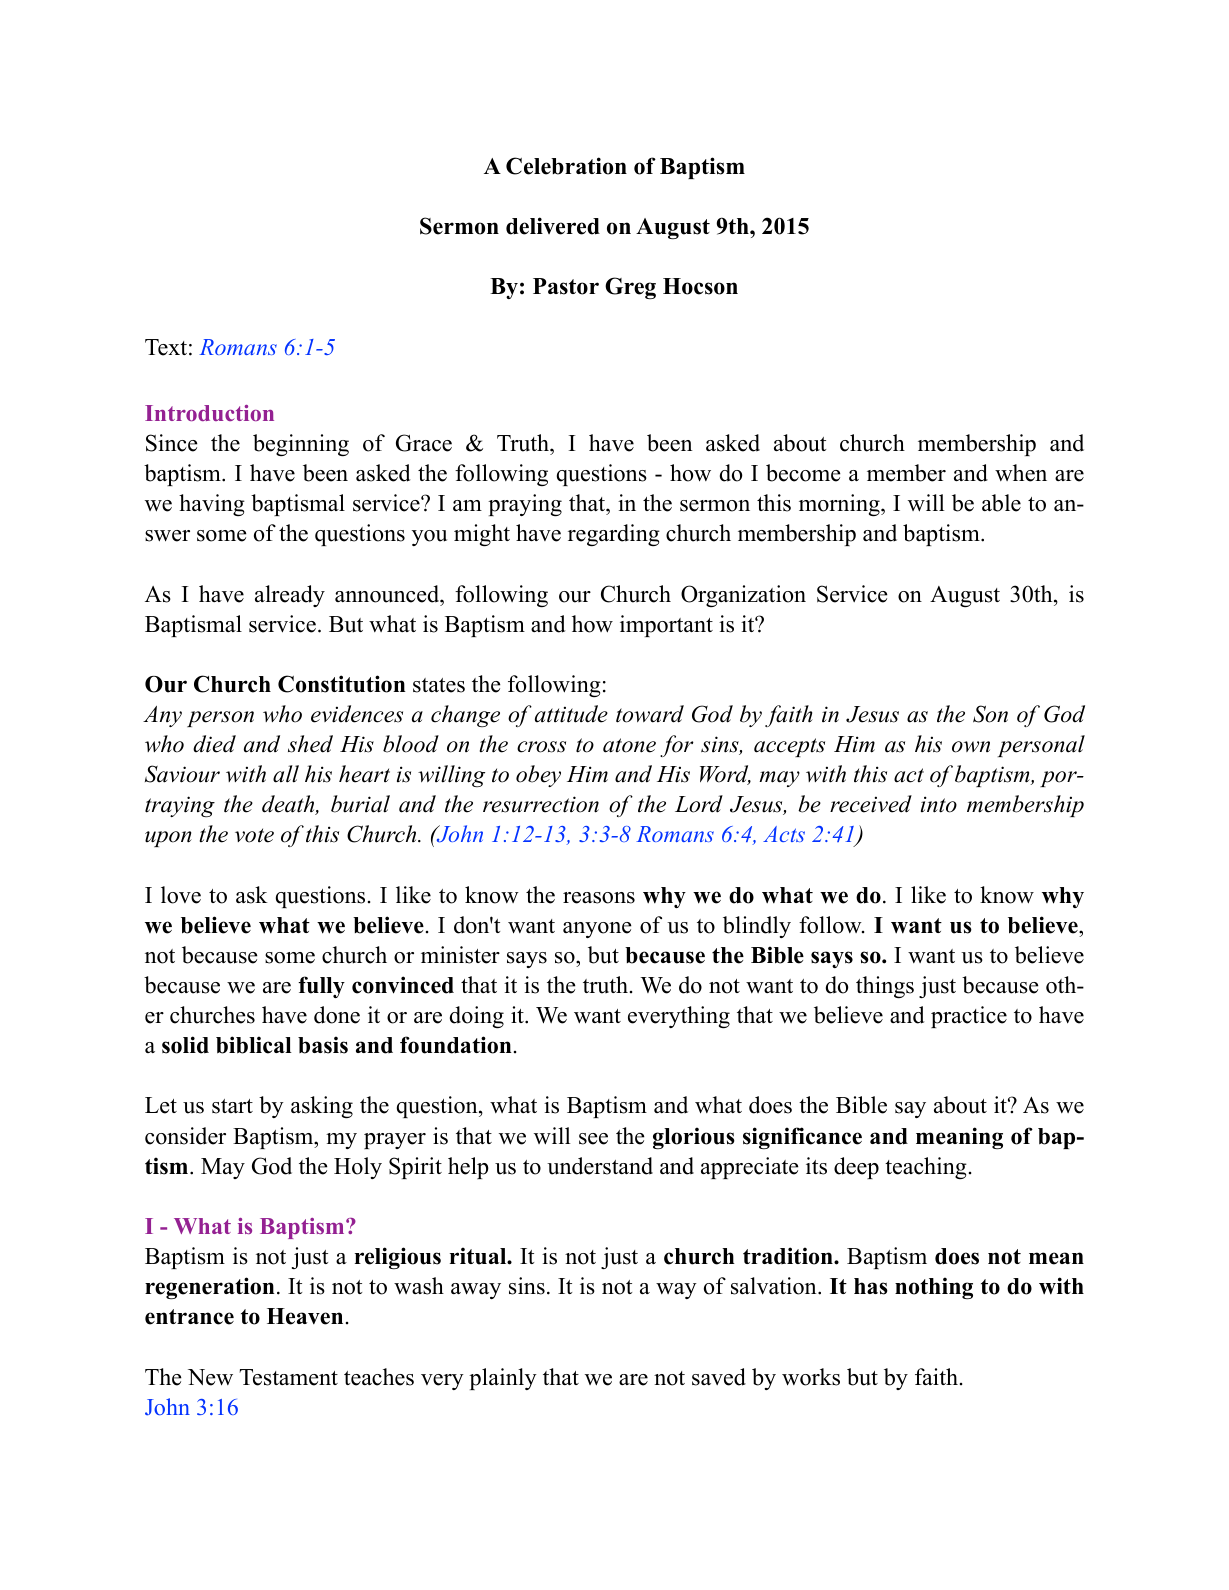  Describe the element at coordinates (939, 804) in the page. I see `into` at that location.
